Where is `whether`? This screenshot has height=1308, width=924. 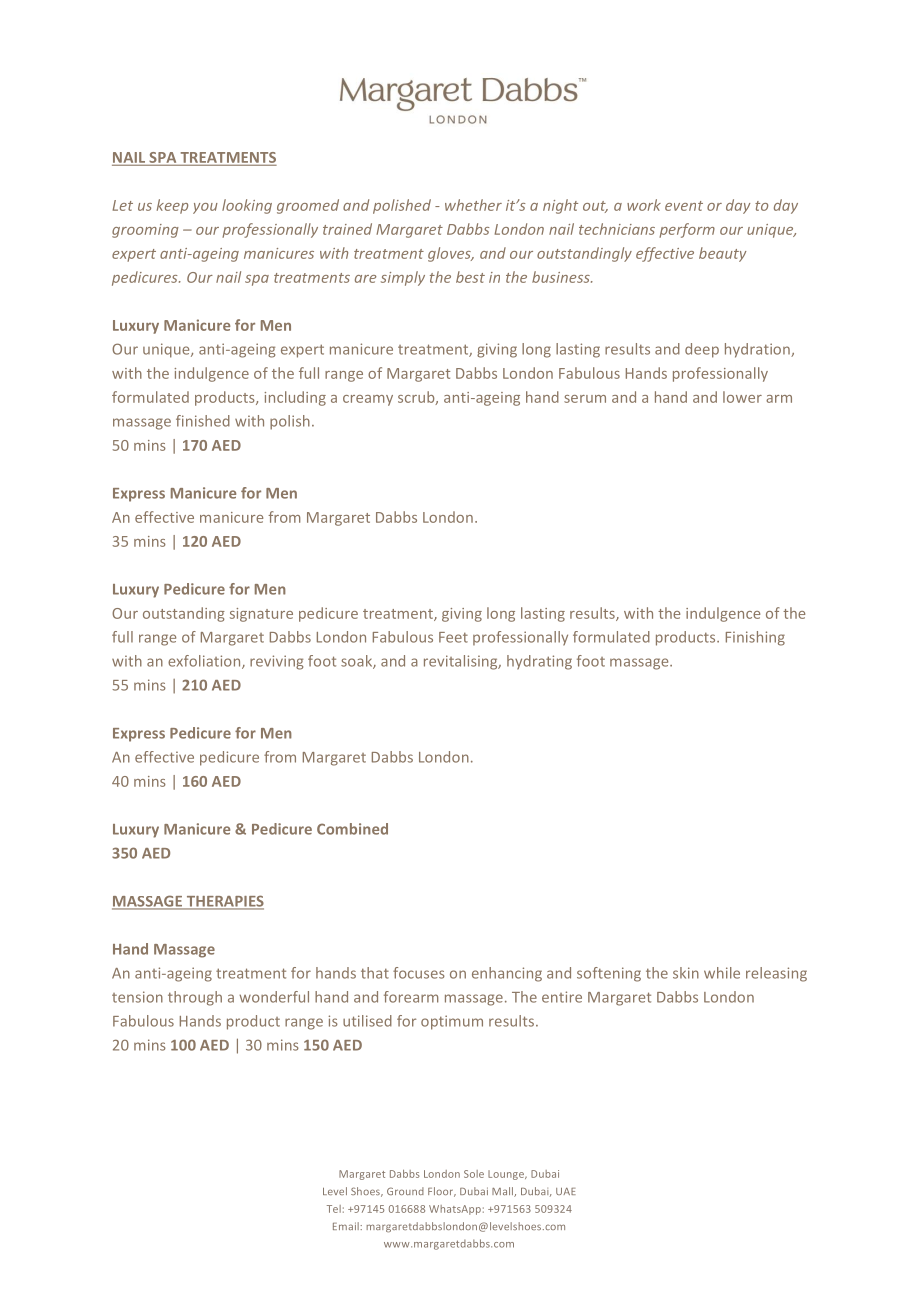 whether is located at coordinates (473, 205).
